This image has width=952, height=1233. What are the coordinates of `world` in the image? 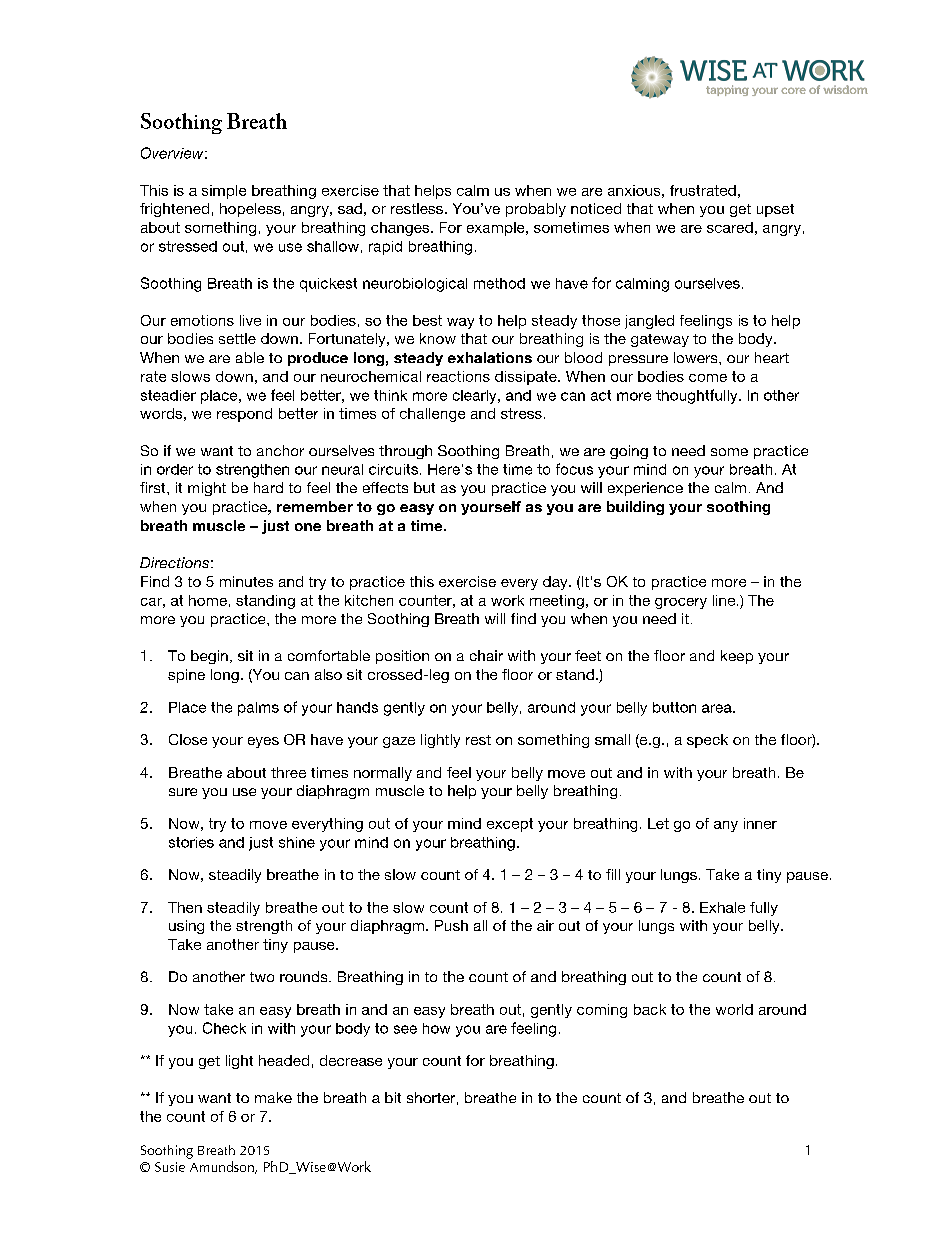 It's located at (734, 1009).
